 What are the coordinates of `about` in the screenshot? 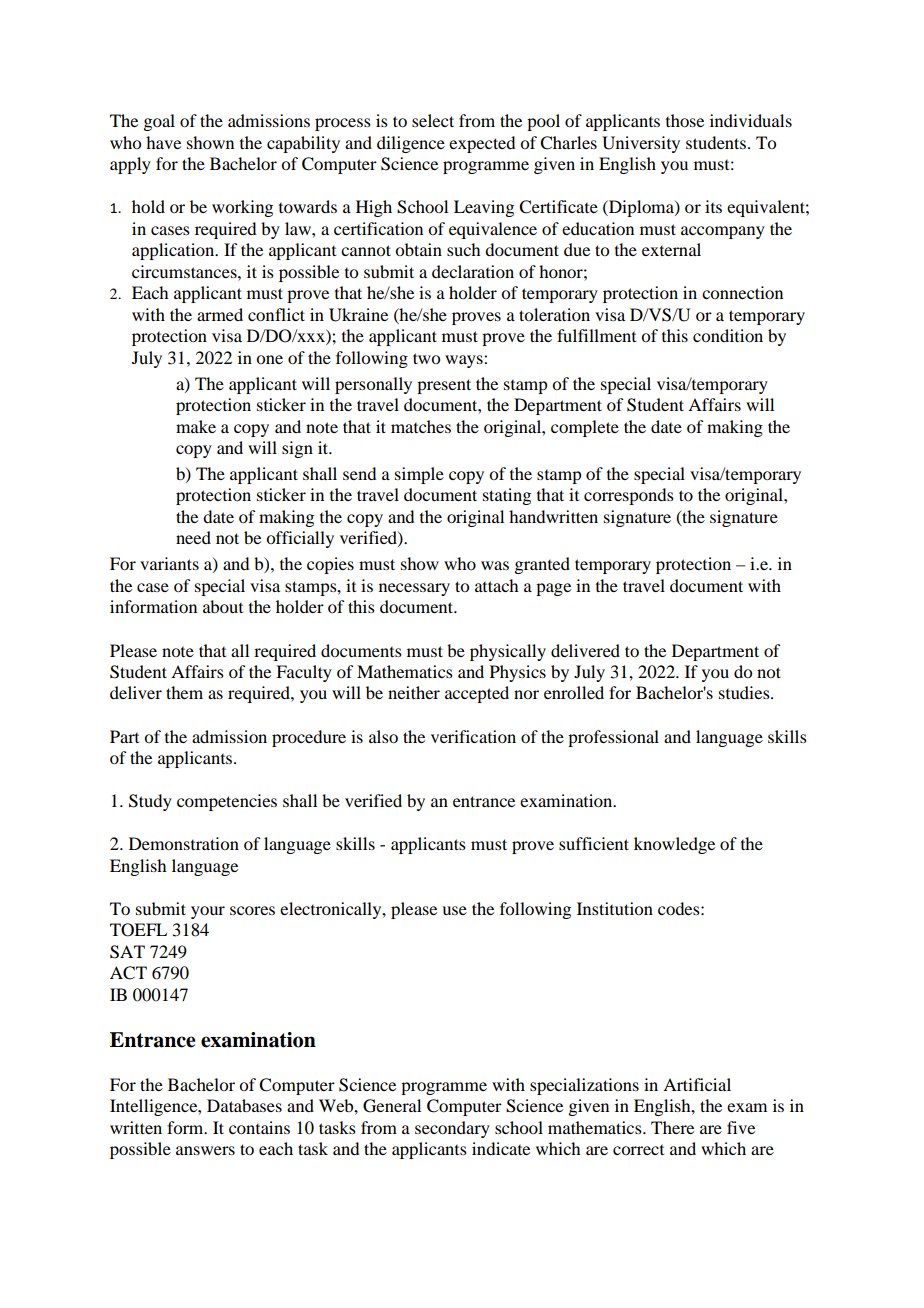 It's located at (223, 606).
